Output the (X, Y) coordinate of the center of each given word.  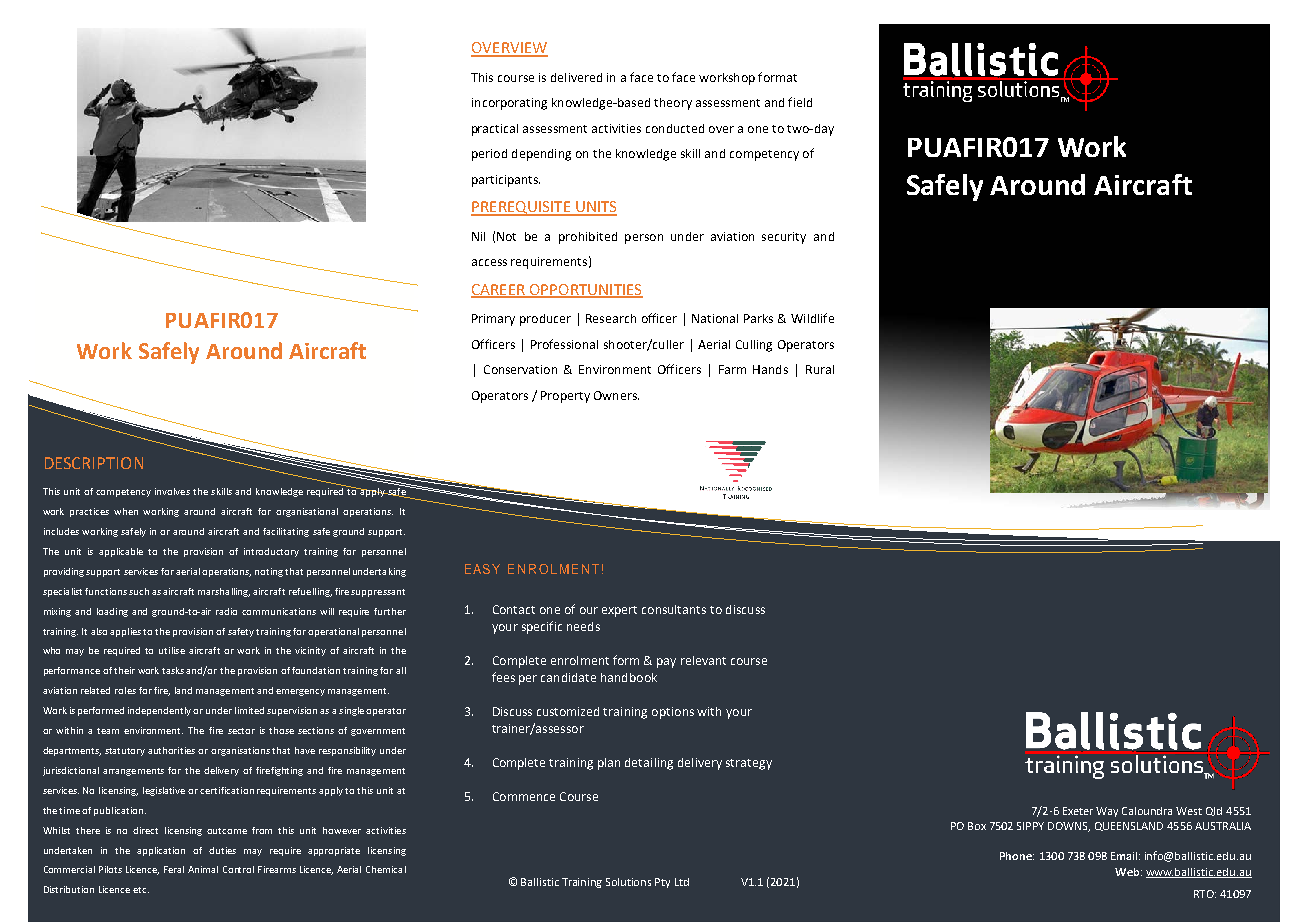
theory (673, 104)
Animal (203, 869)
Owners (616, 395)
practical (495, 130)
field (800, 102)
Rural (820, 369)
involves (172, 491)
